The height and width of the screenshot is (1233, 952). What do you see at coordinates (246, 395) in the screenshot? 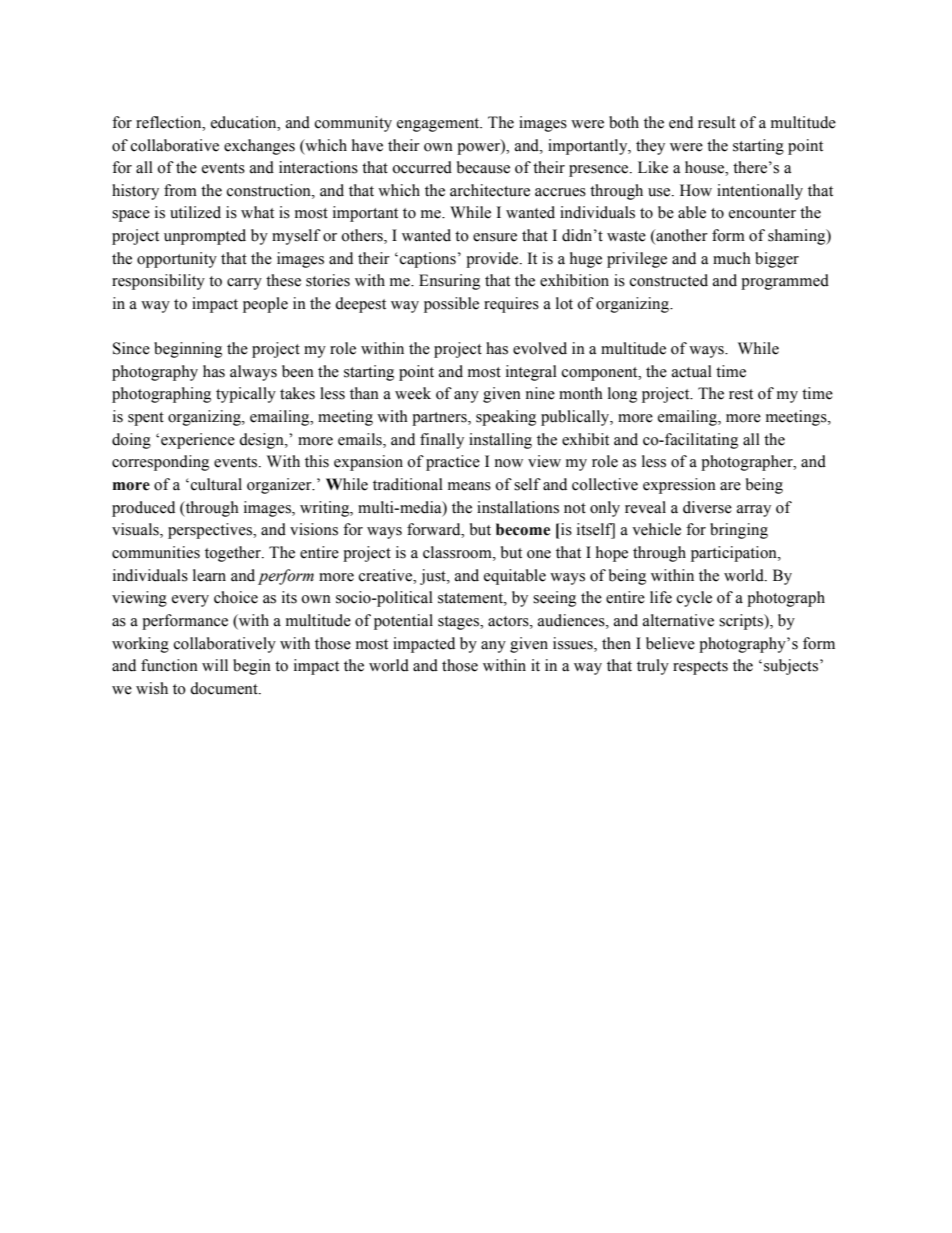
I see `typically` at bounding box center [246, 395].
